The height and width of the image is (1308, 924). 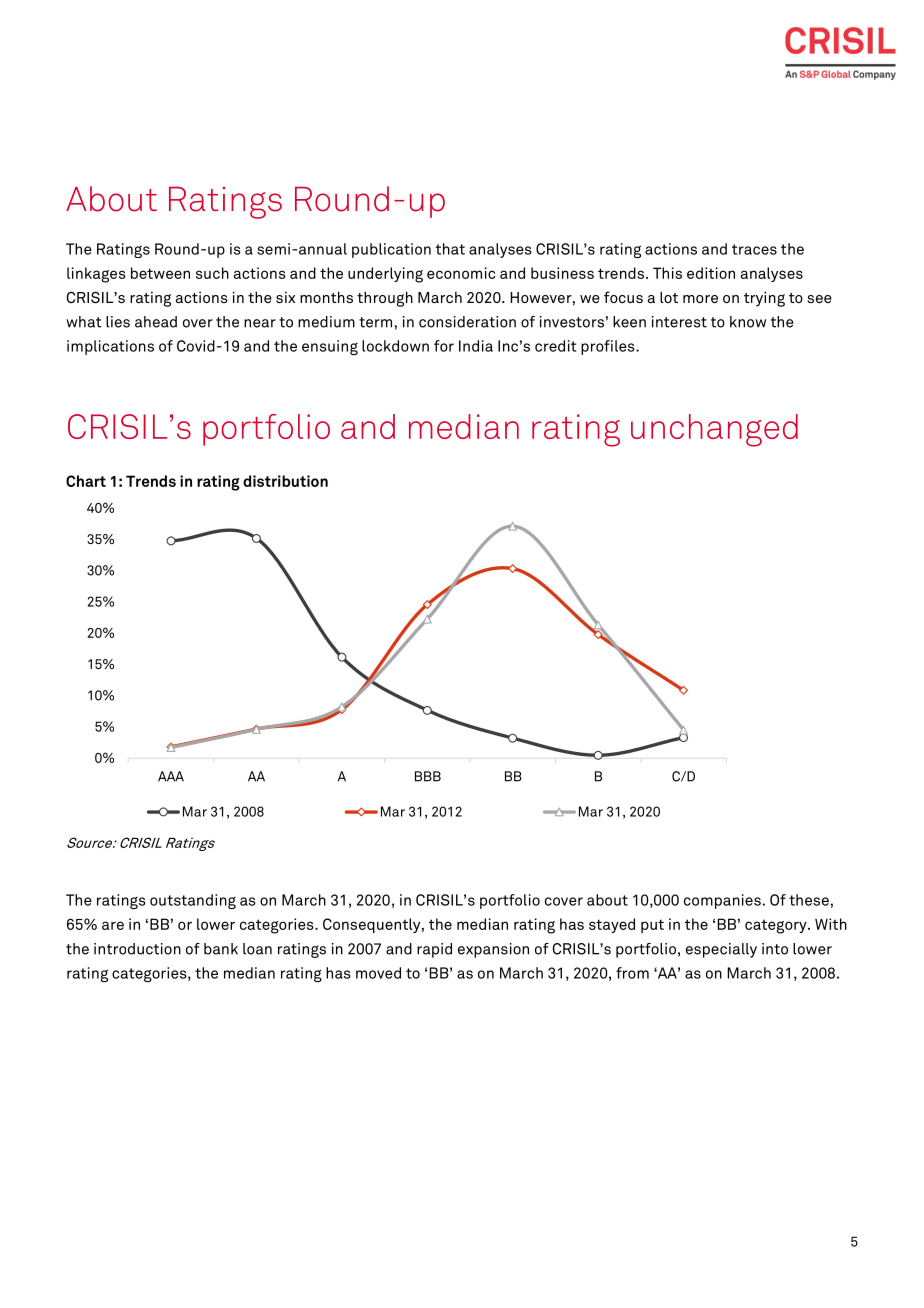 What do you see at coordinates (461, 273) in the image?
I see `economic` at bounding box center [461, 273].
